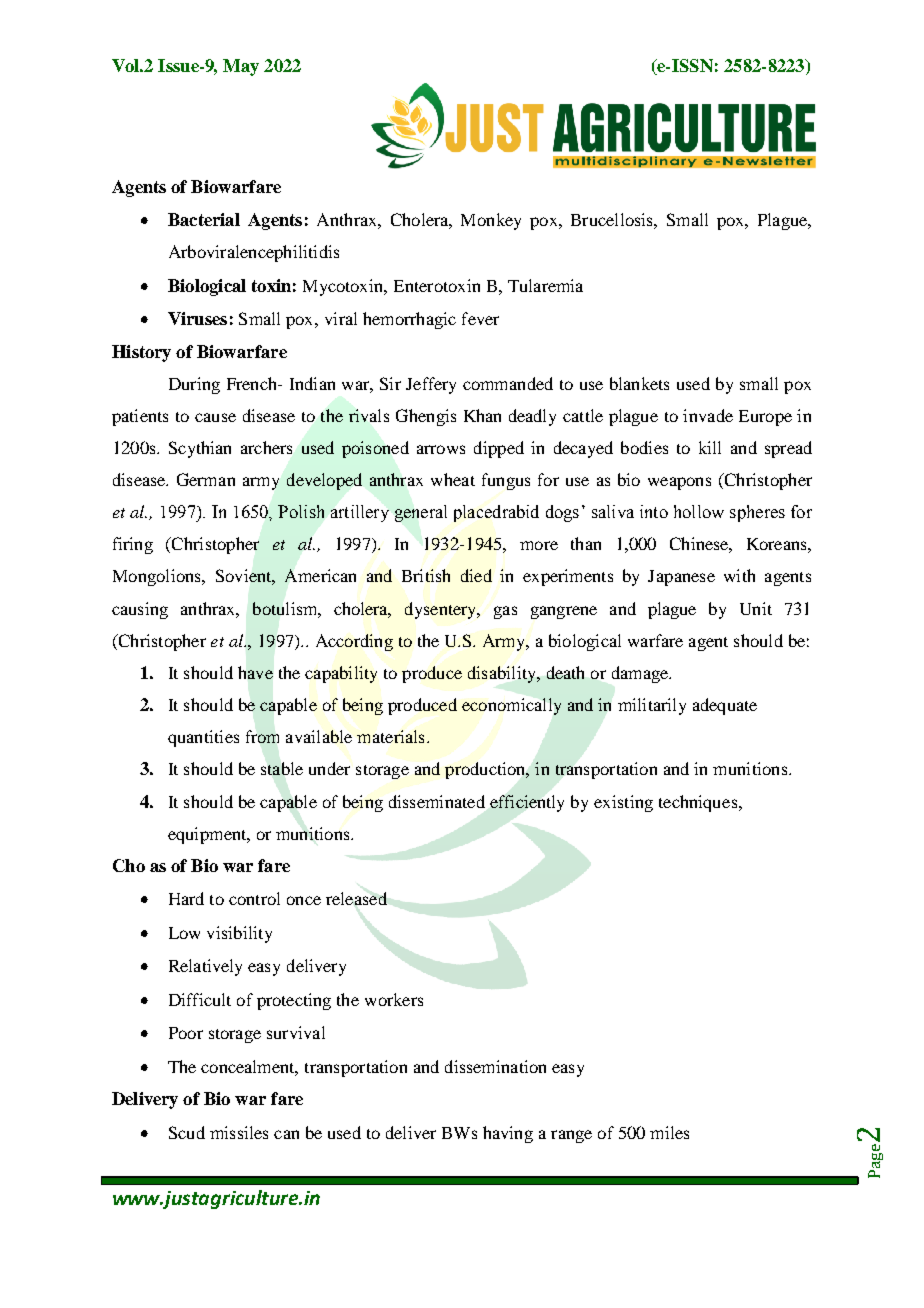  What do you see at coordinates (187, 1132) in the screenshot?
I see `Scud` at bounding box center [187, 1132].
